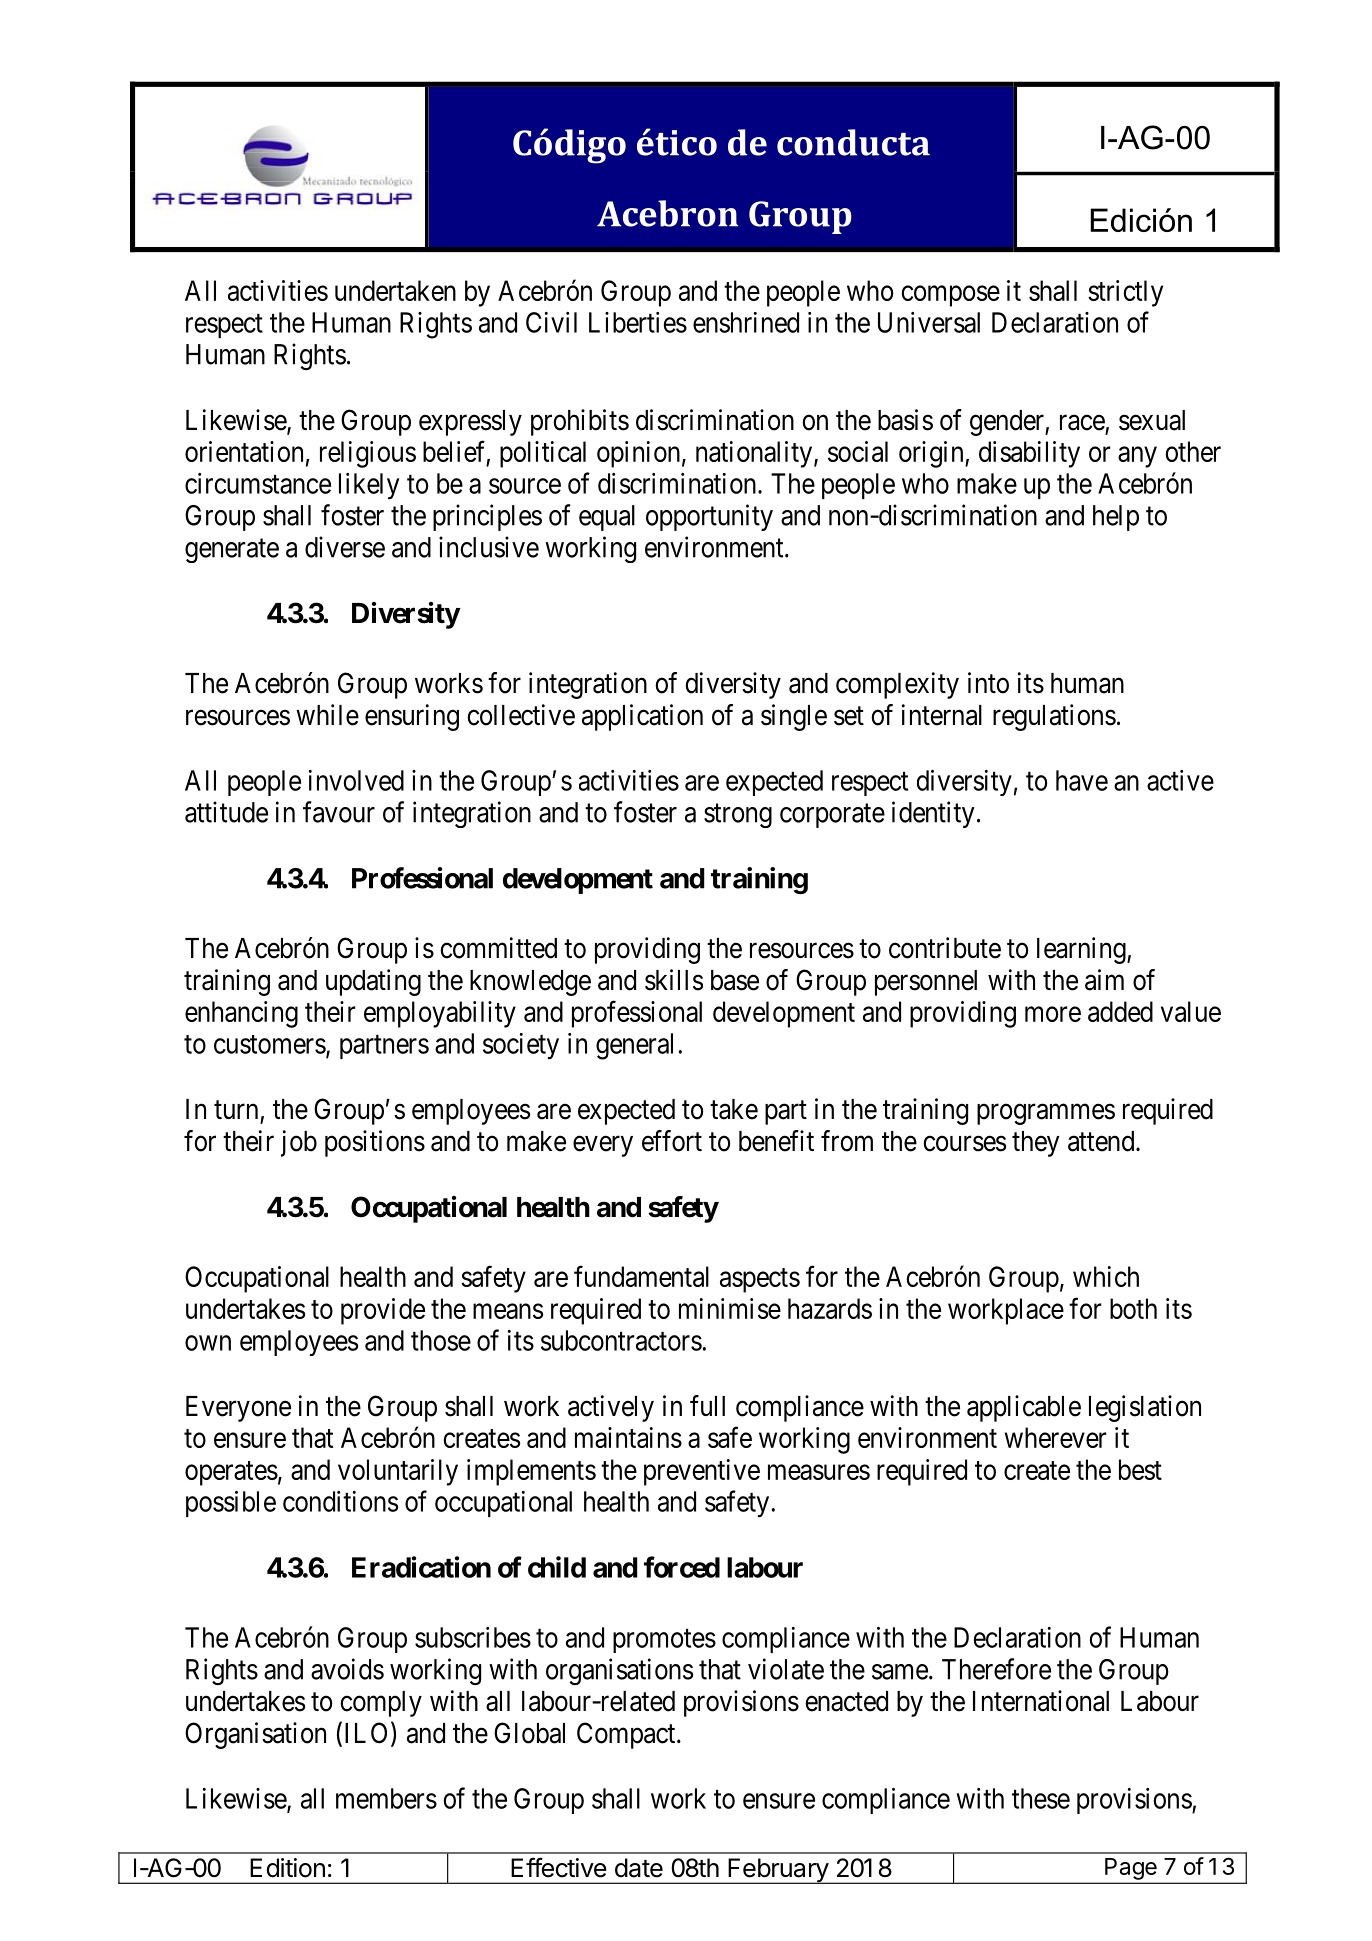  Describe the element at coordinates (339, 812) in the page. I see `favour` at that location.
